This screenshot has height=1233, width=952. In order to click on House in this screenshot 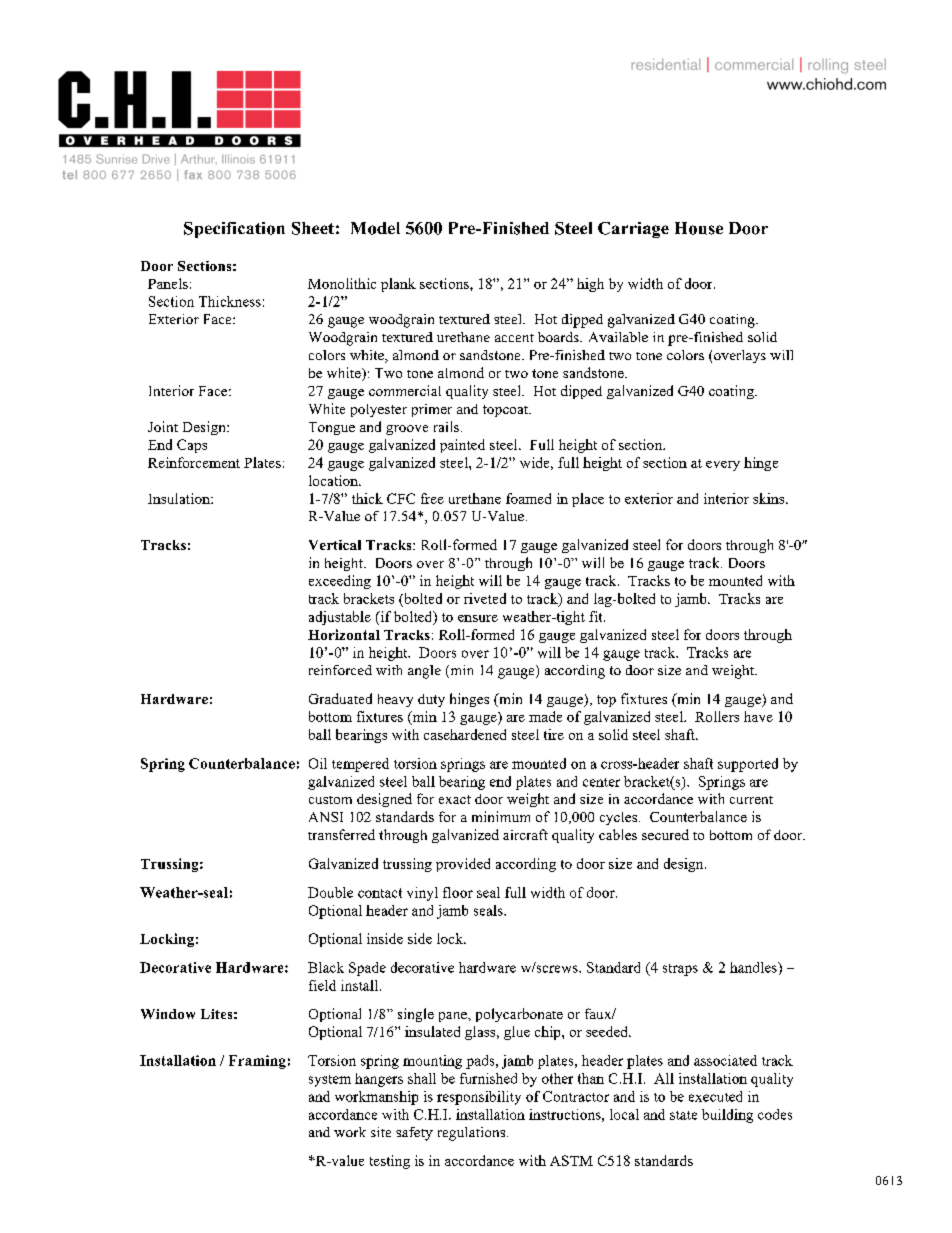, I will do `click(699, 228)`.
